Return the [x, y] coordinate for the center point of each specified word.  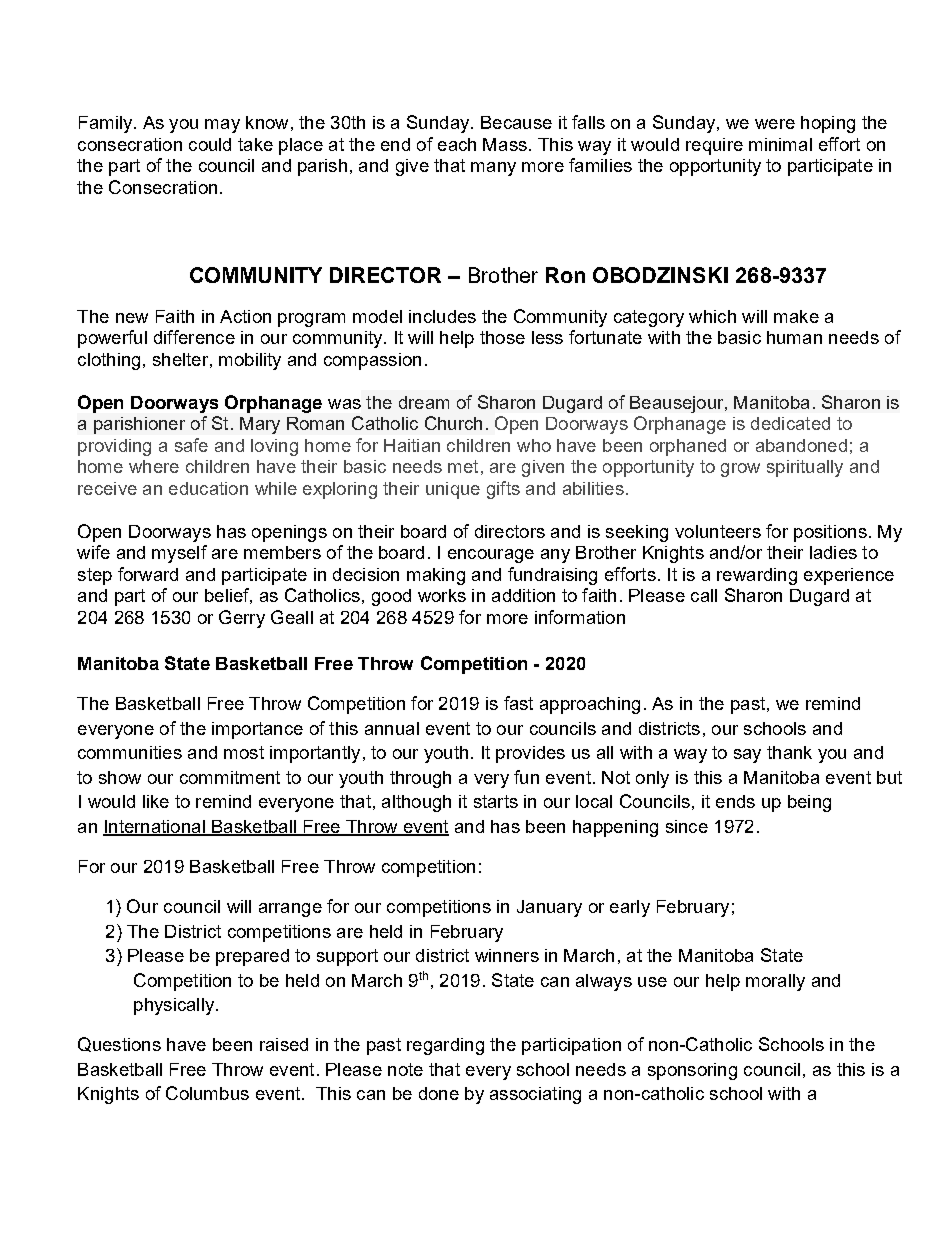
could [210, 144]
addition [523, 595]
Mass [505, 144]
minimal [780, 144]
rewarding [757, 576]
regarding [445, 1046]
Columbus [207, 1093]
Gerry [242, 619]
